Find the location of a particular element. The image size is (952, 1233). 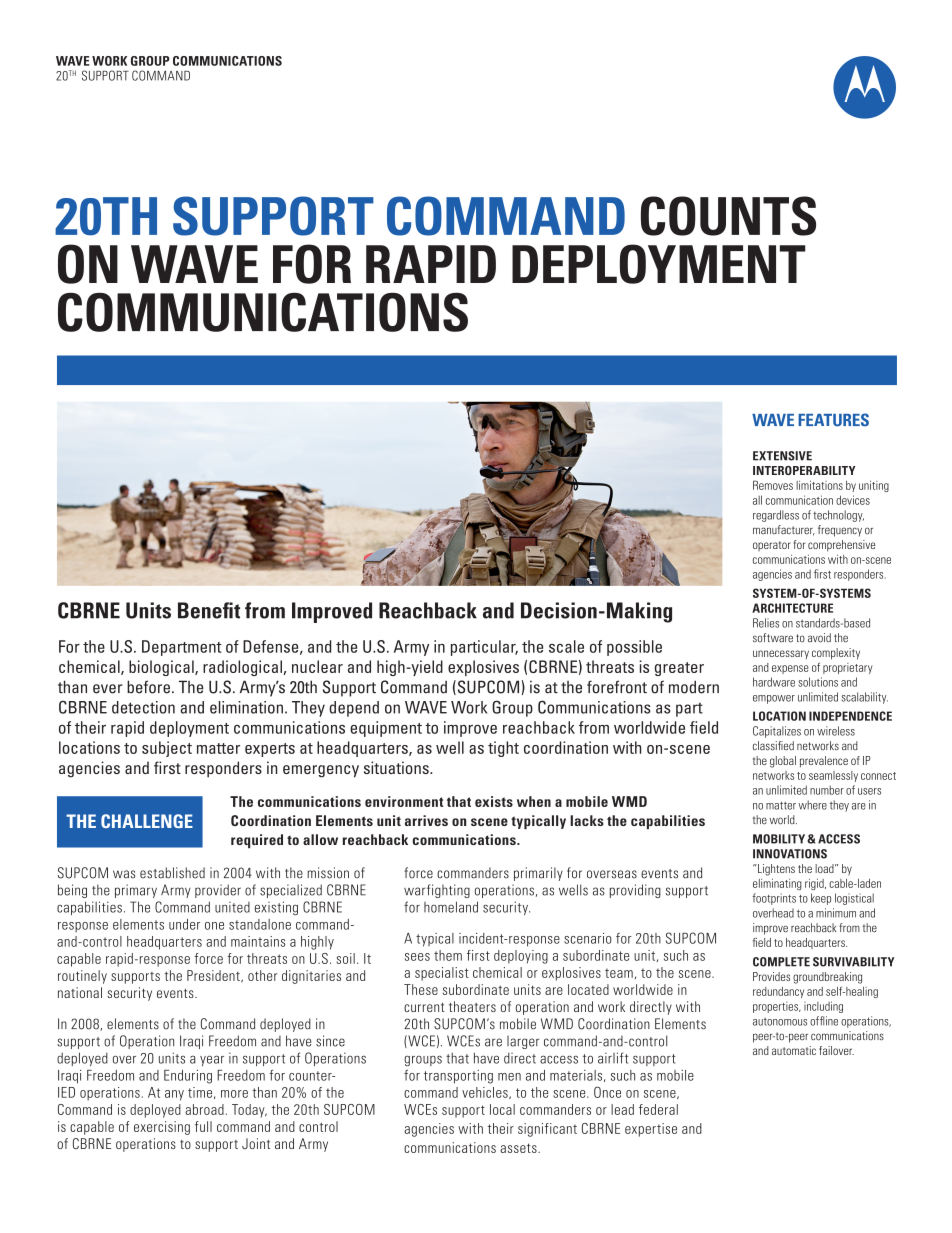

under is located at coordinates (184, 924).
